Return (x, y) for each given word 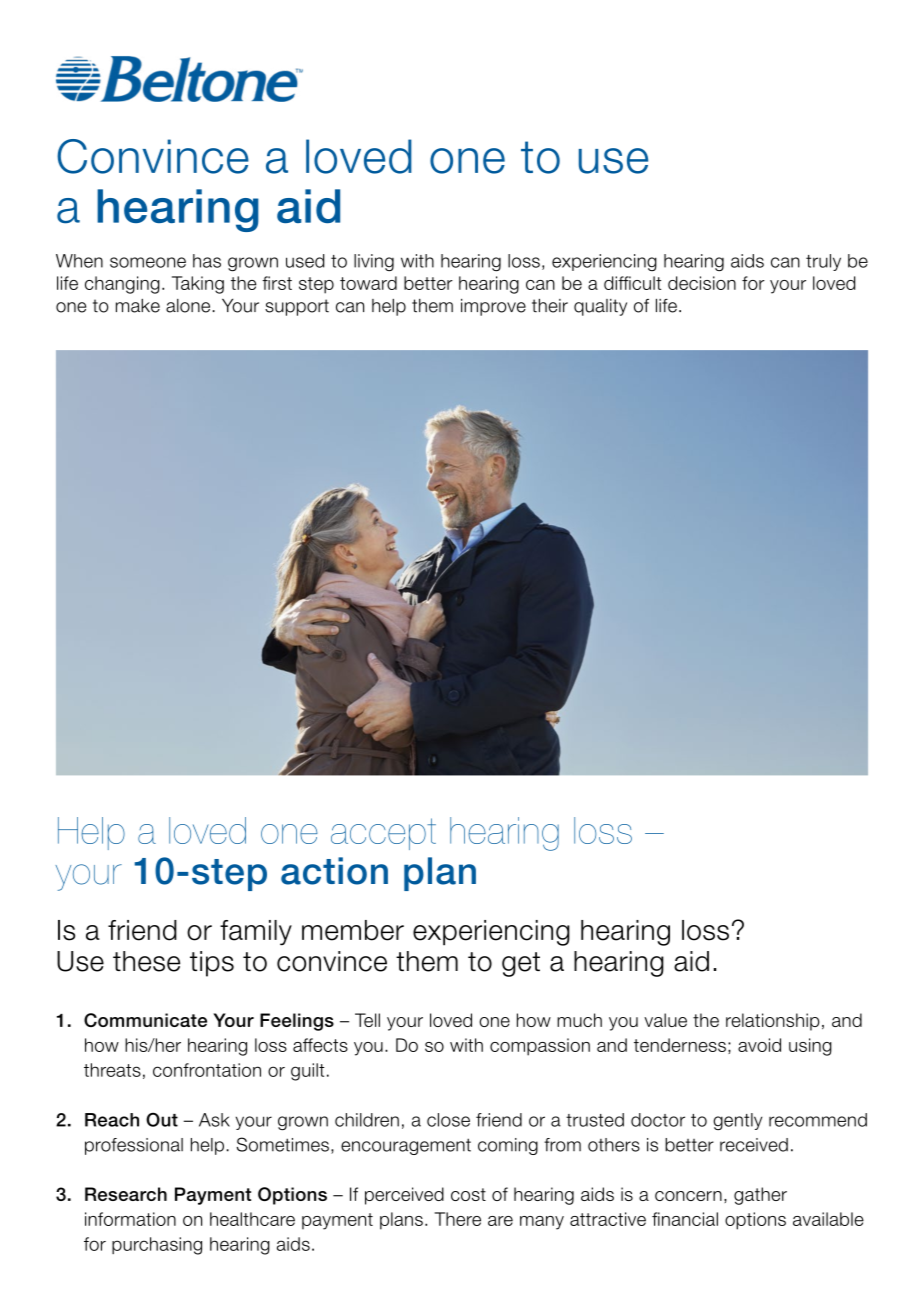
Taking (198, 285)
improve (493, 307)
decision (702, 283)
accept (383, 834)
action (334, 871)
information (130, 1219)
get (521, 964)
